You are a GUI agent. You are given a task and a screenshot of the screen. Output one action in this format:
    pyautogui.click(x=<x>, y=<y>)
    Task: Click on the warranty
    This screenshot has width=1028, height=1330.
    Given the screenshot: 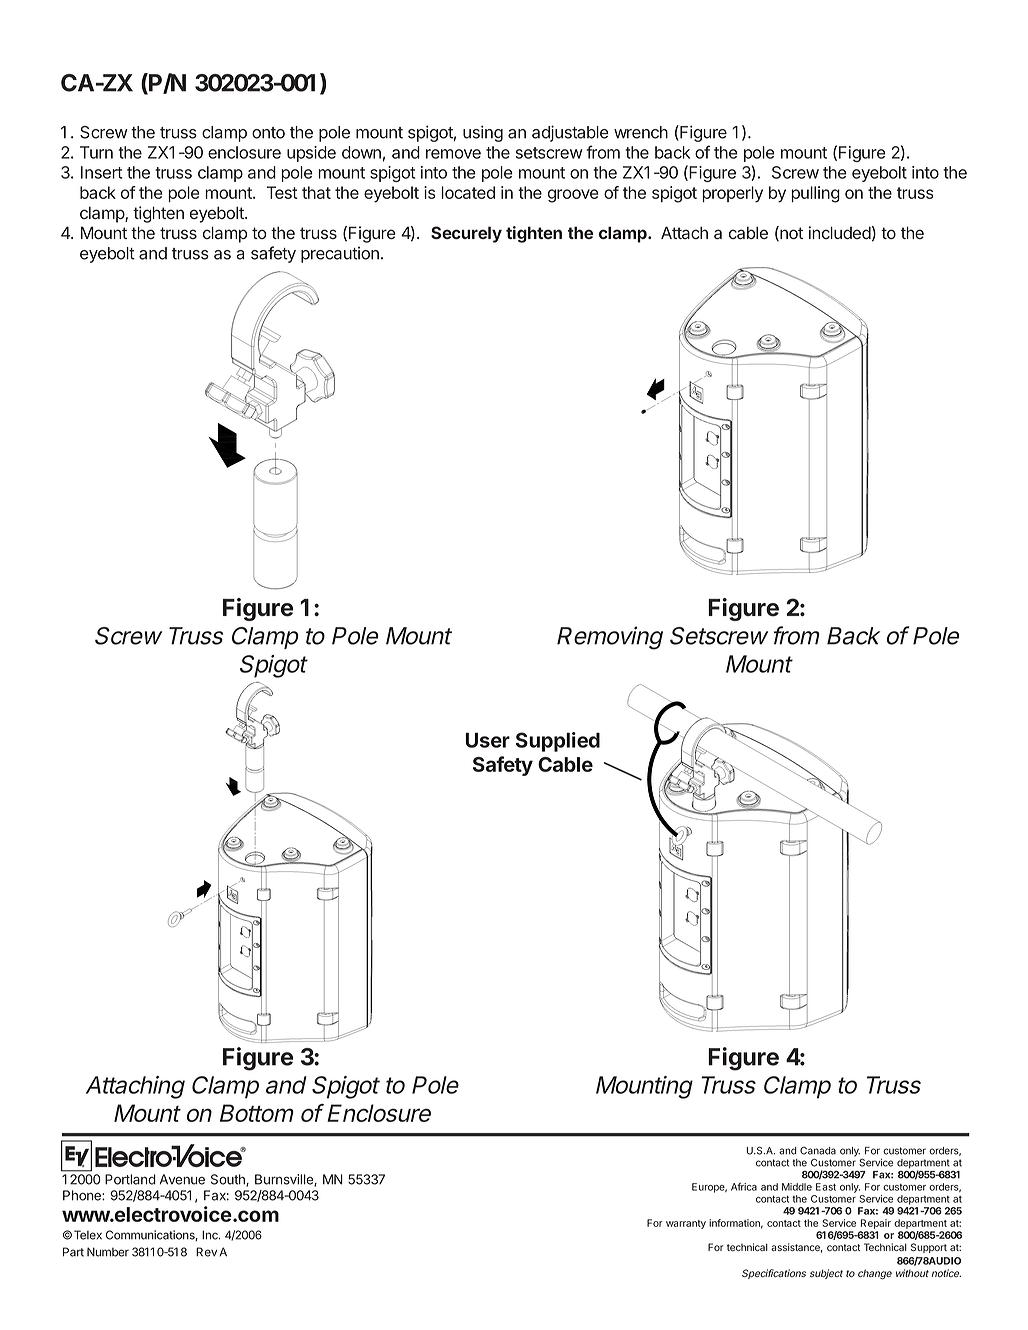 What is the action you would take?
    pyautogui.click(x=686, y=1224)
